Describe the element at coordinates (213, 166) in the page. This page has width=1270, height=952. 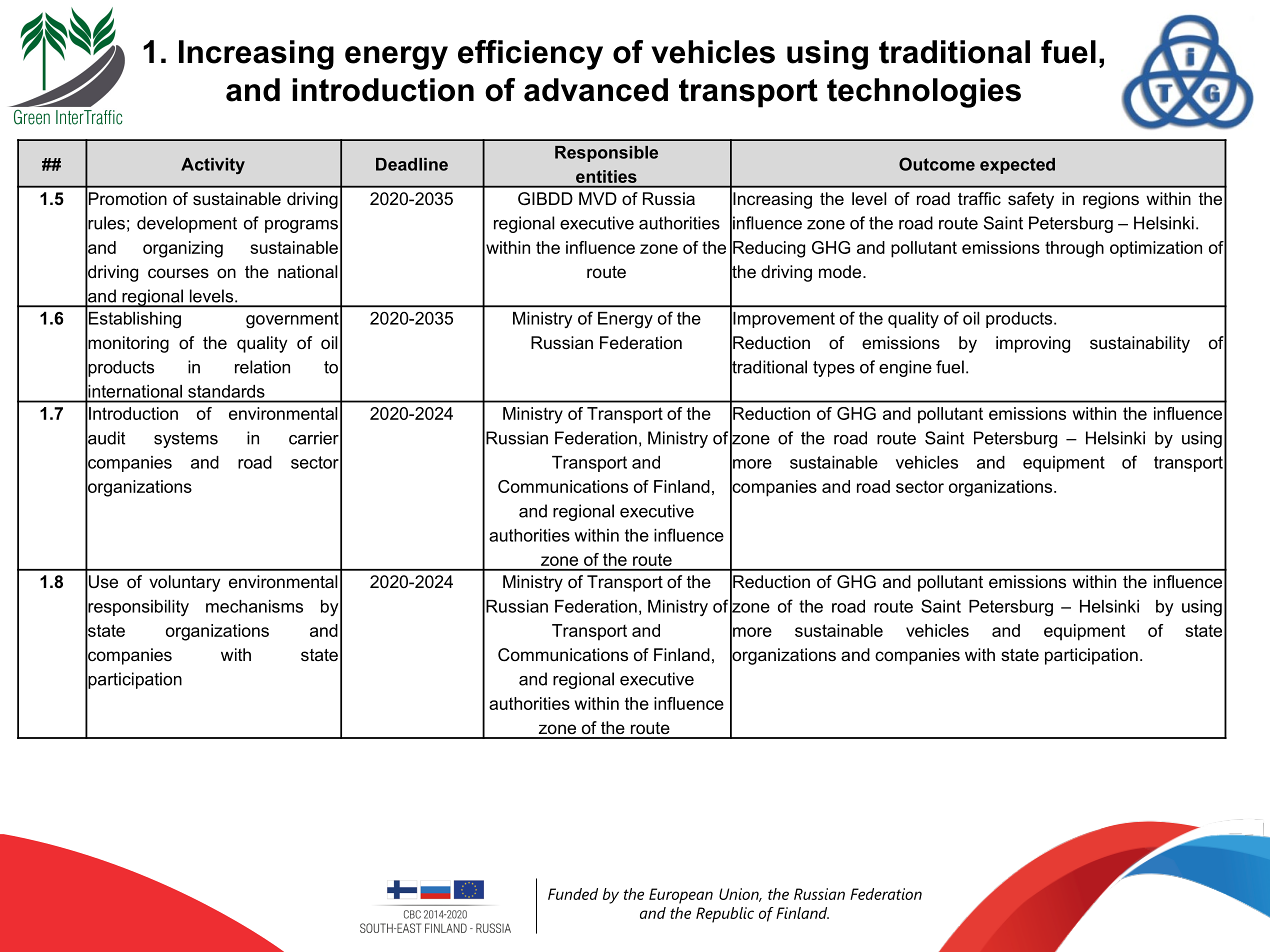
I see `Activity` at that location.
